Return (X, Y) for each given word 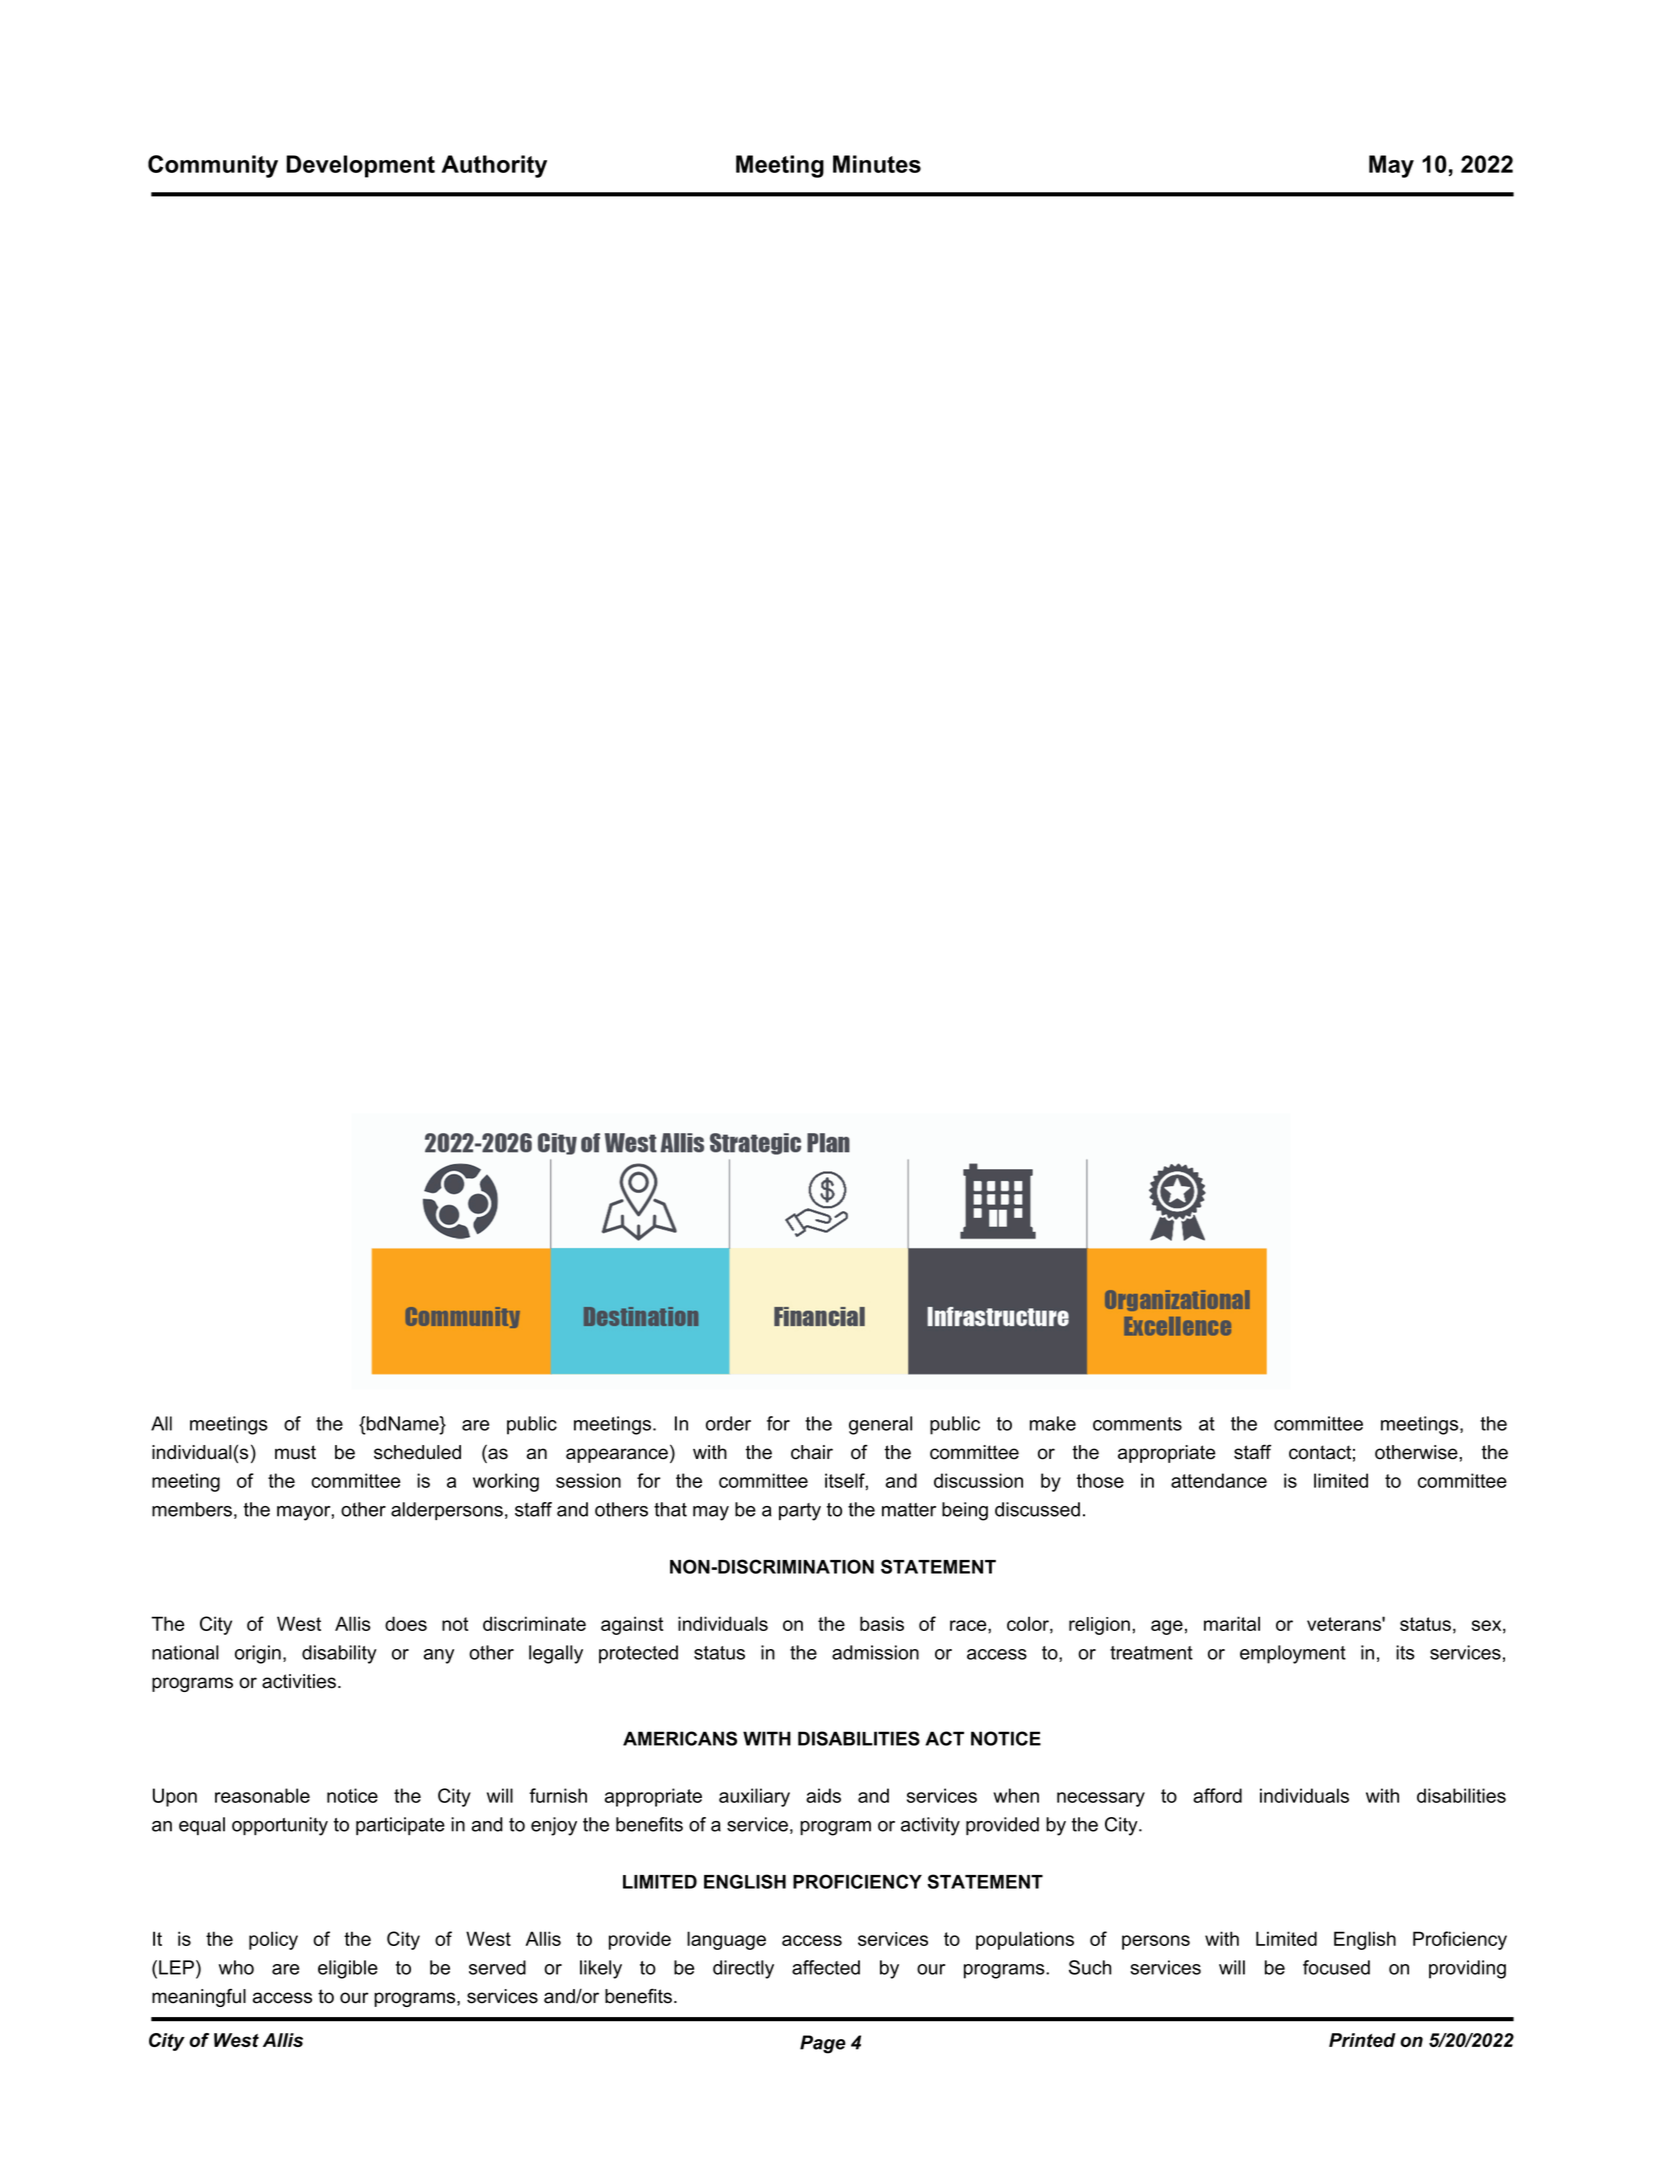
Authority (494, 166)
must (295, 1452)
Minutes (877, 164)
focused (1336, 1967)
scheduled (417, 1452)
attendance (1219, 1480)
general (880, 1425)
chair (812, 1452)
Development (360, 166)
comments (1137, 1424)
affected (826, 1967)
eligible (348, 1969)
